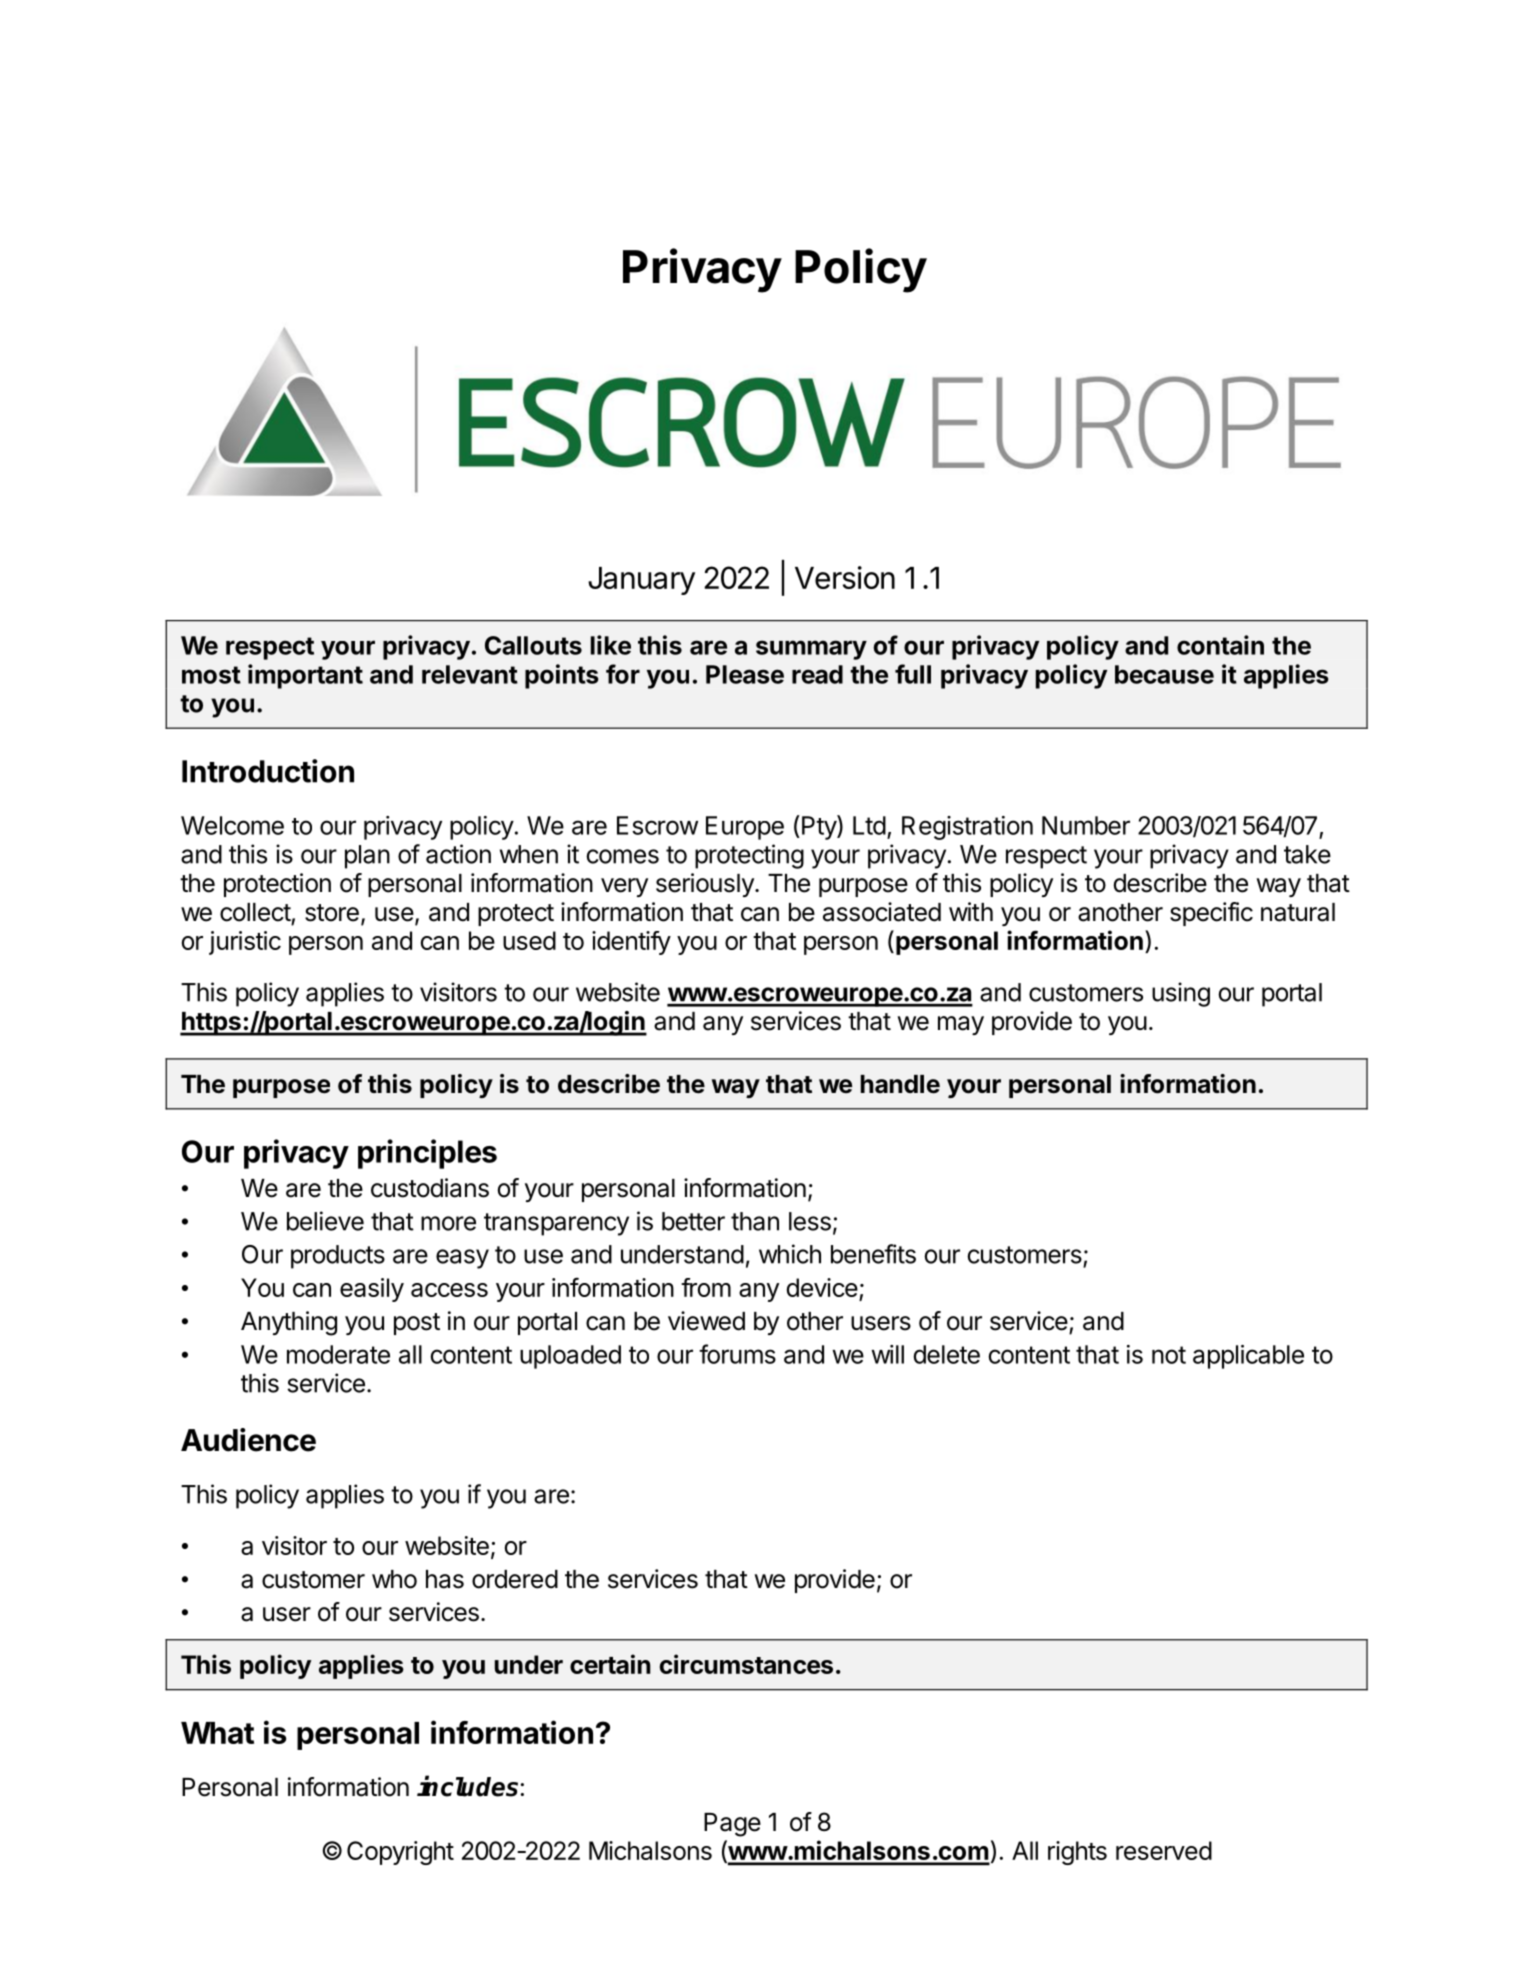 The width and height of the screenshot is (1533, 1984). Describe the element at coordinates (1181, 994) in the screenshot. I see `using` at that location.
